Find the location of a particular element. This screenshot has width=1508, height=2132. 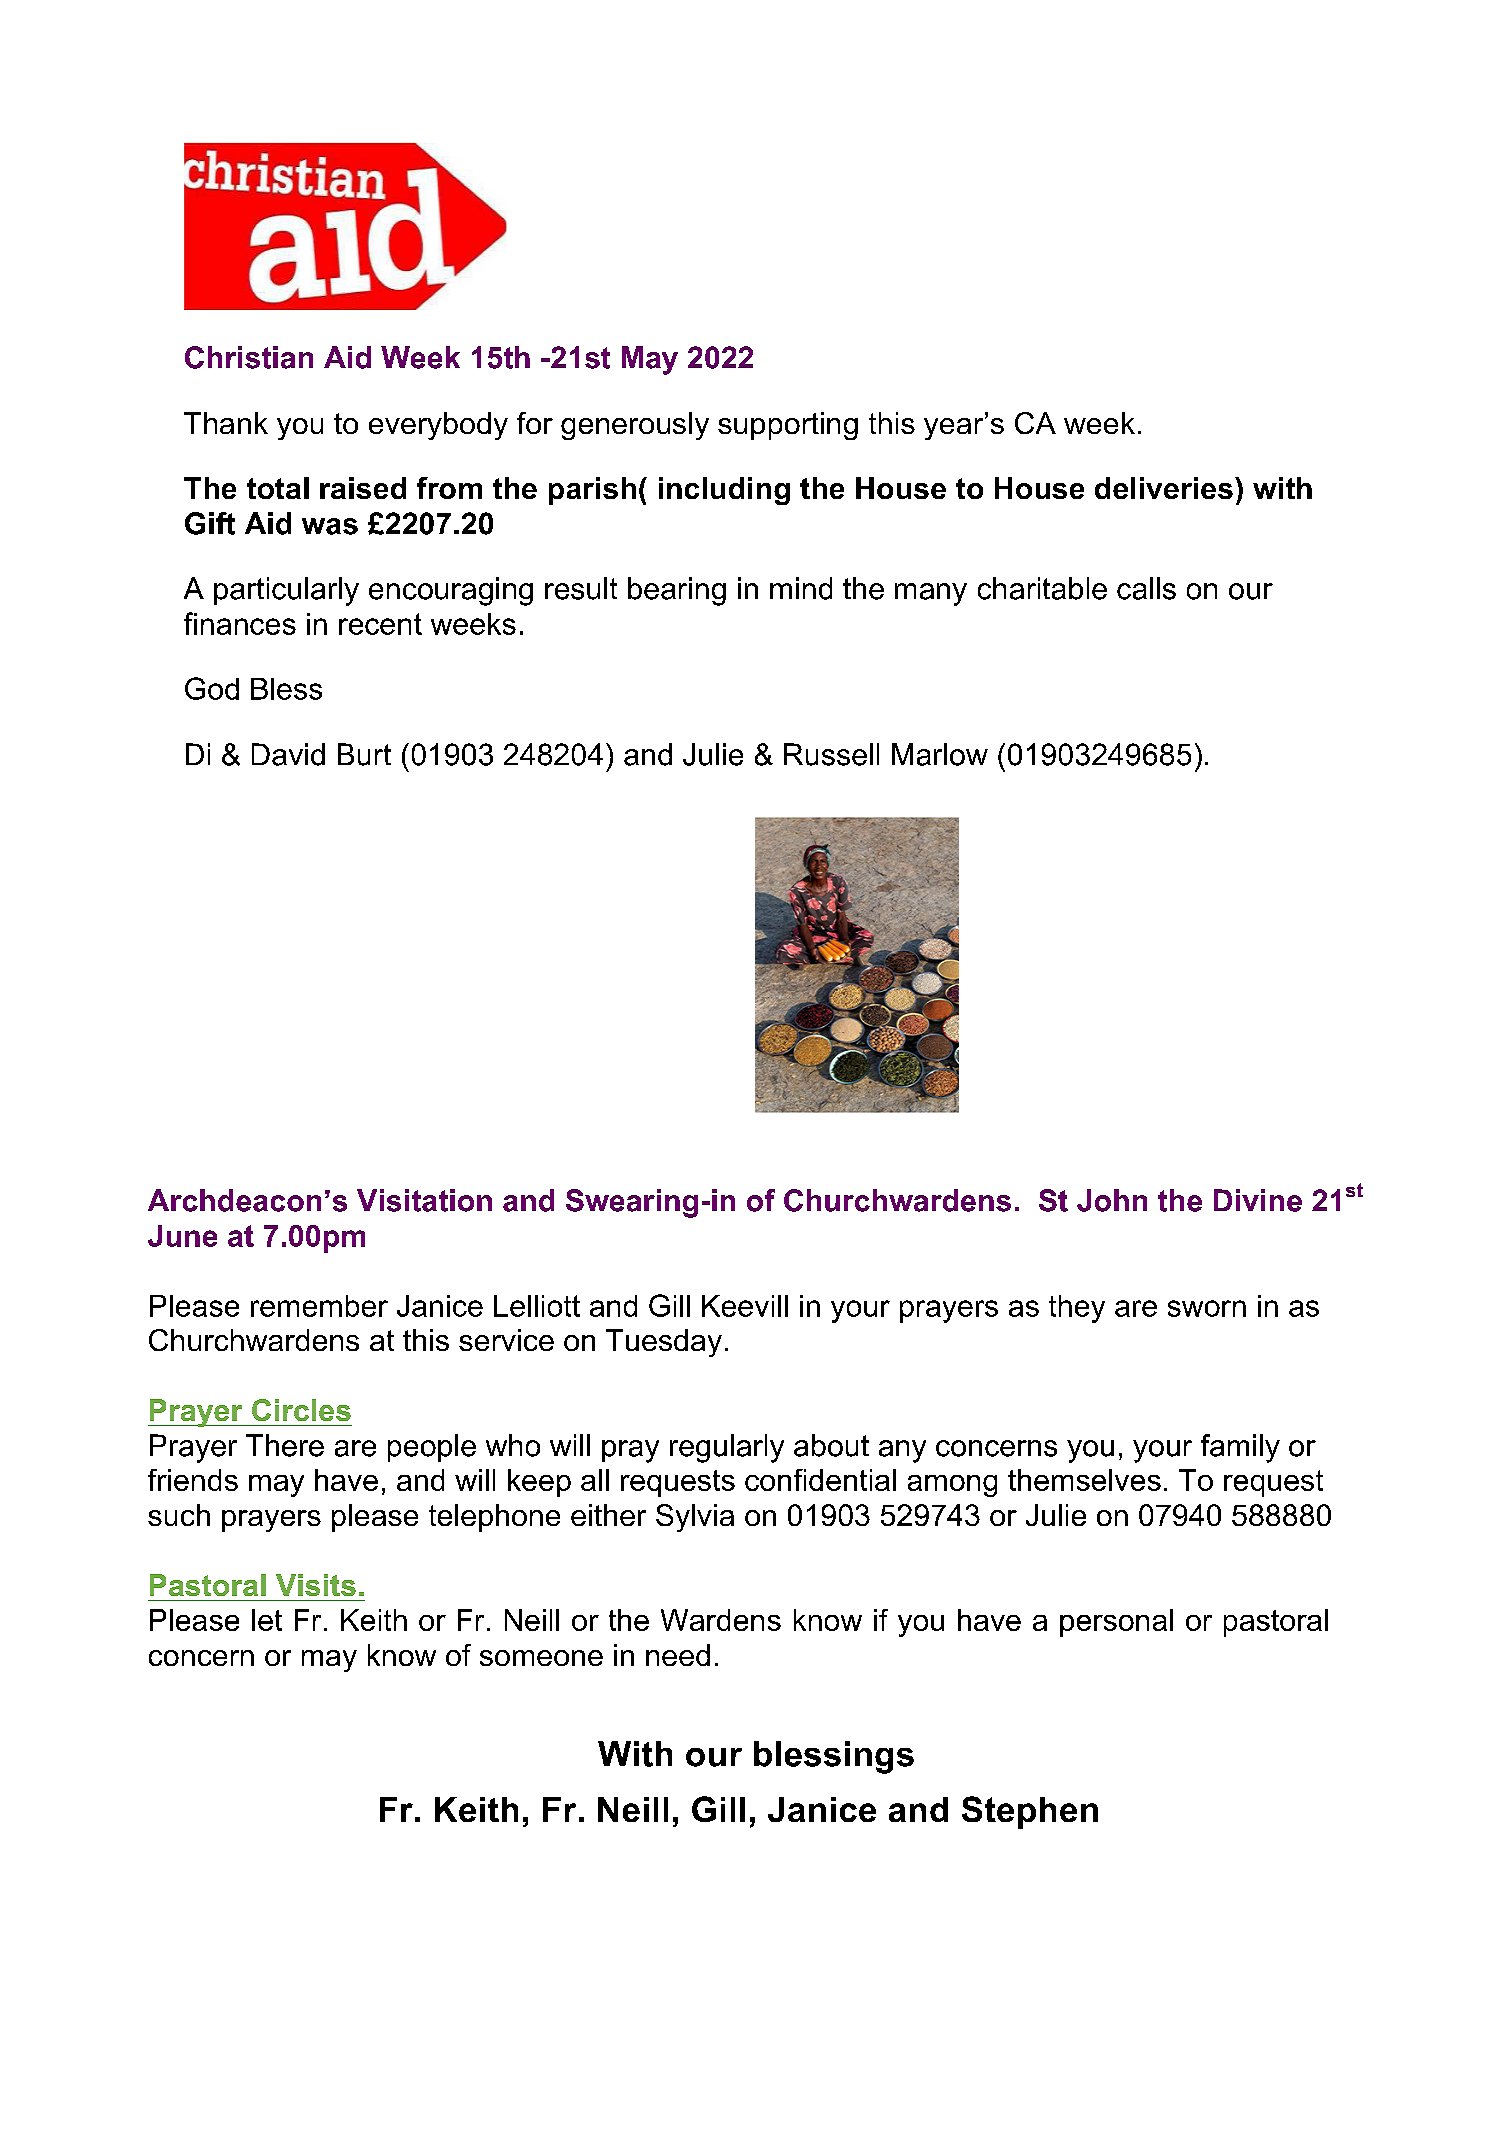

themselves is located at coordinates (1084, 1480).
